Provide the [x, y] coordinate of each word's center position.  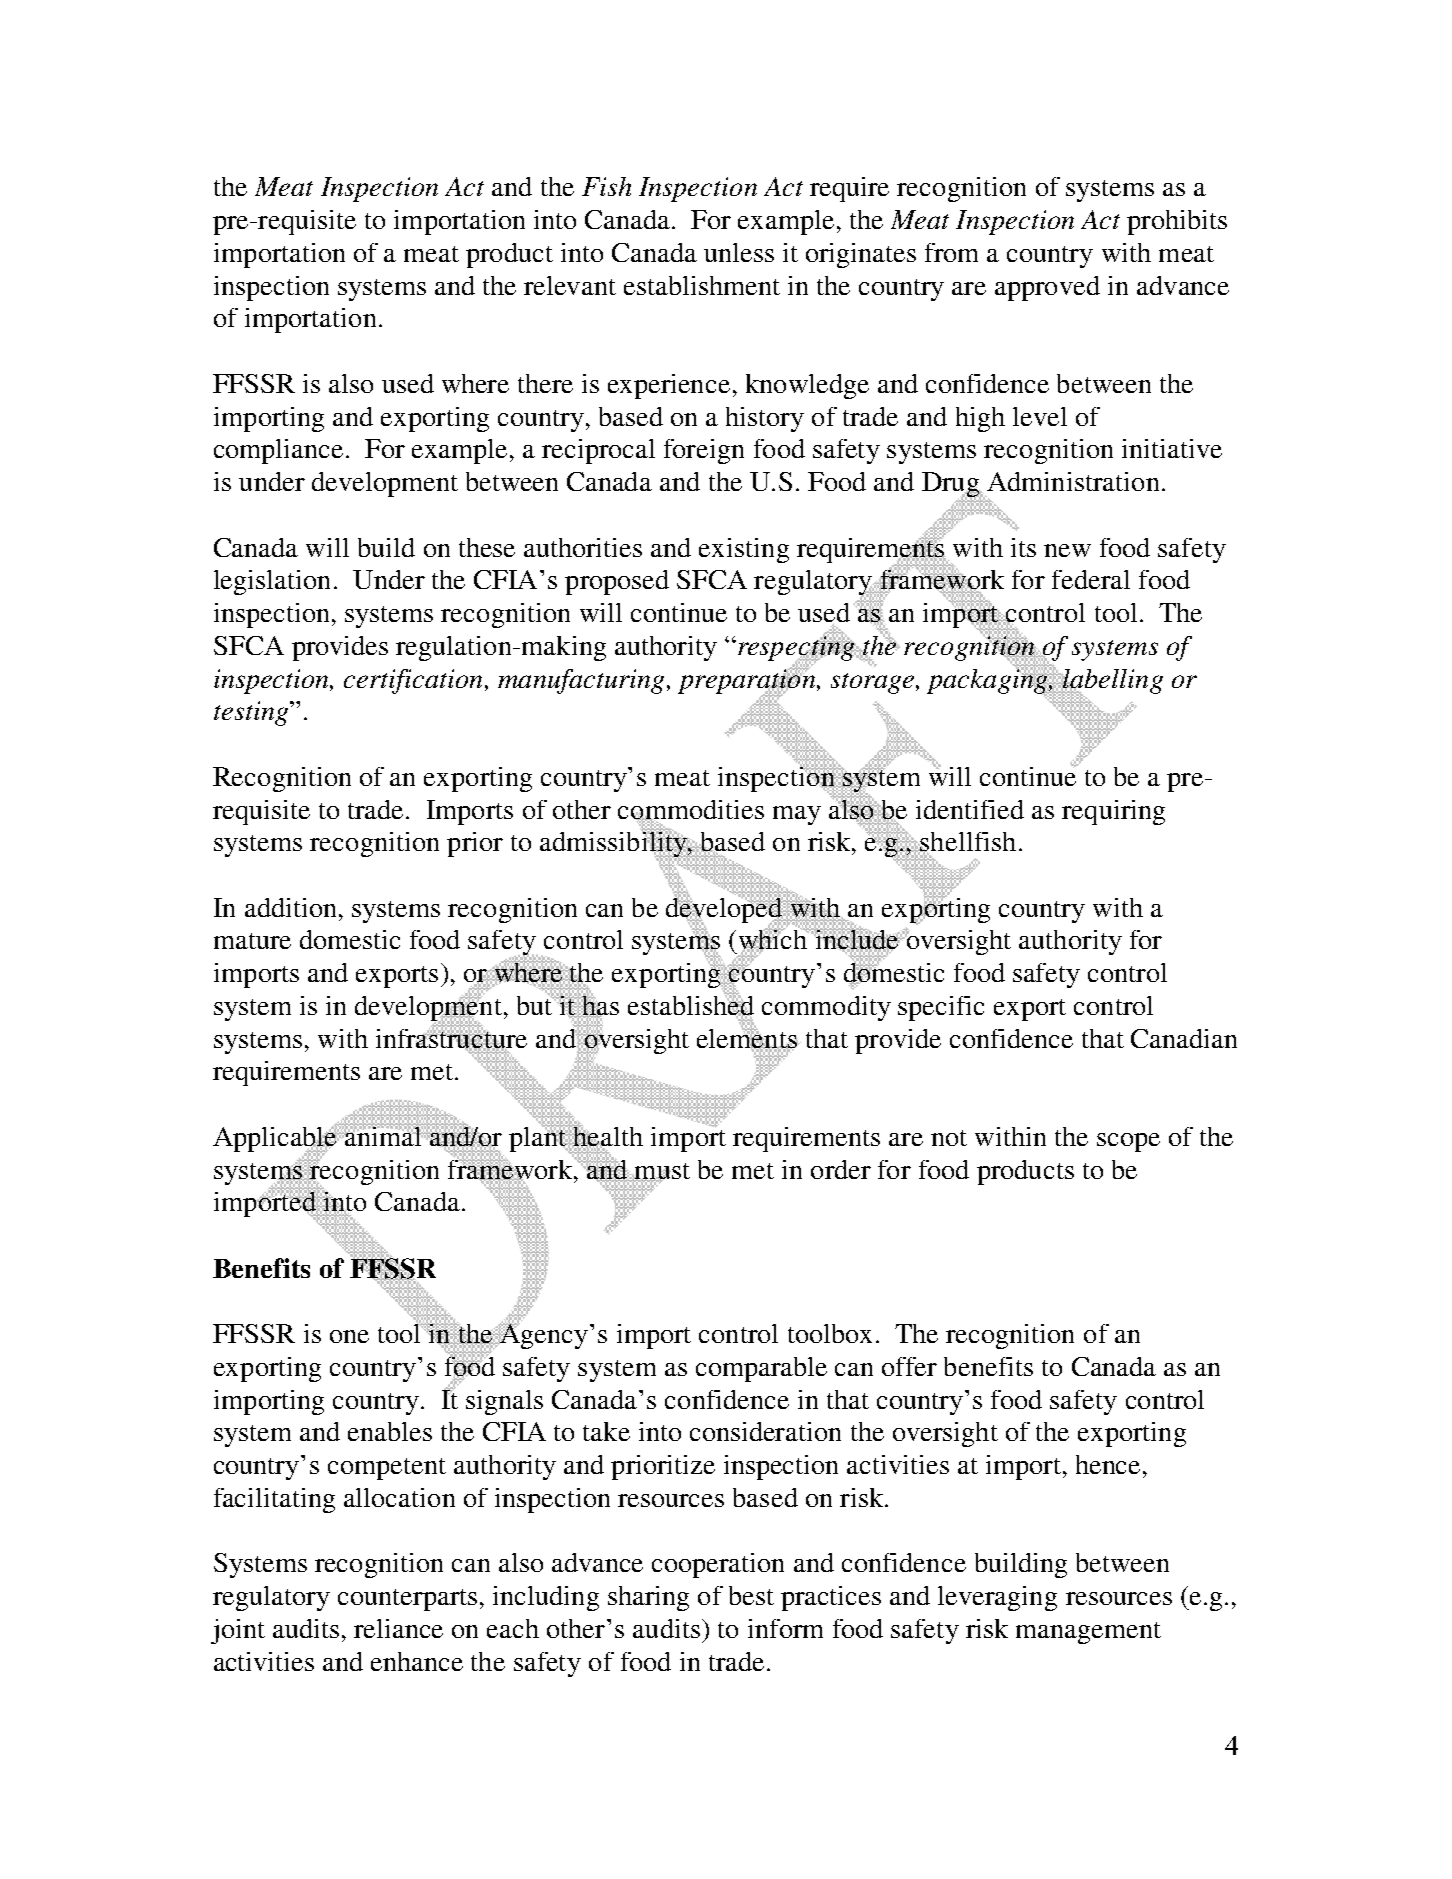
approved [1047, 288]
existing [744, 550]
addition [290, 907]
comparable [761, 1369]
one [349, 1336]
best [751, 1595]
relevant [570, 285]
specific [941, 1008]
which [774, 940]
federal [1091, 579]
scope [1128, 1142]
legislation [272, 582]
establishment [702, 285]
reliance [398, 1628]
